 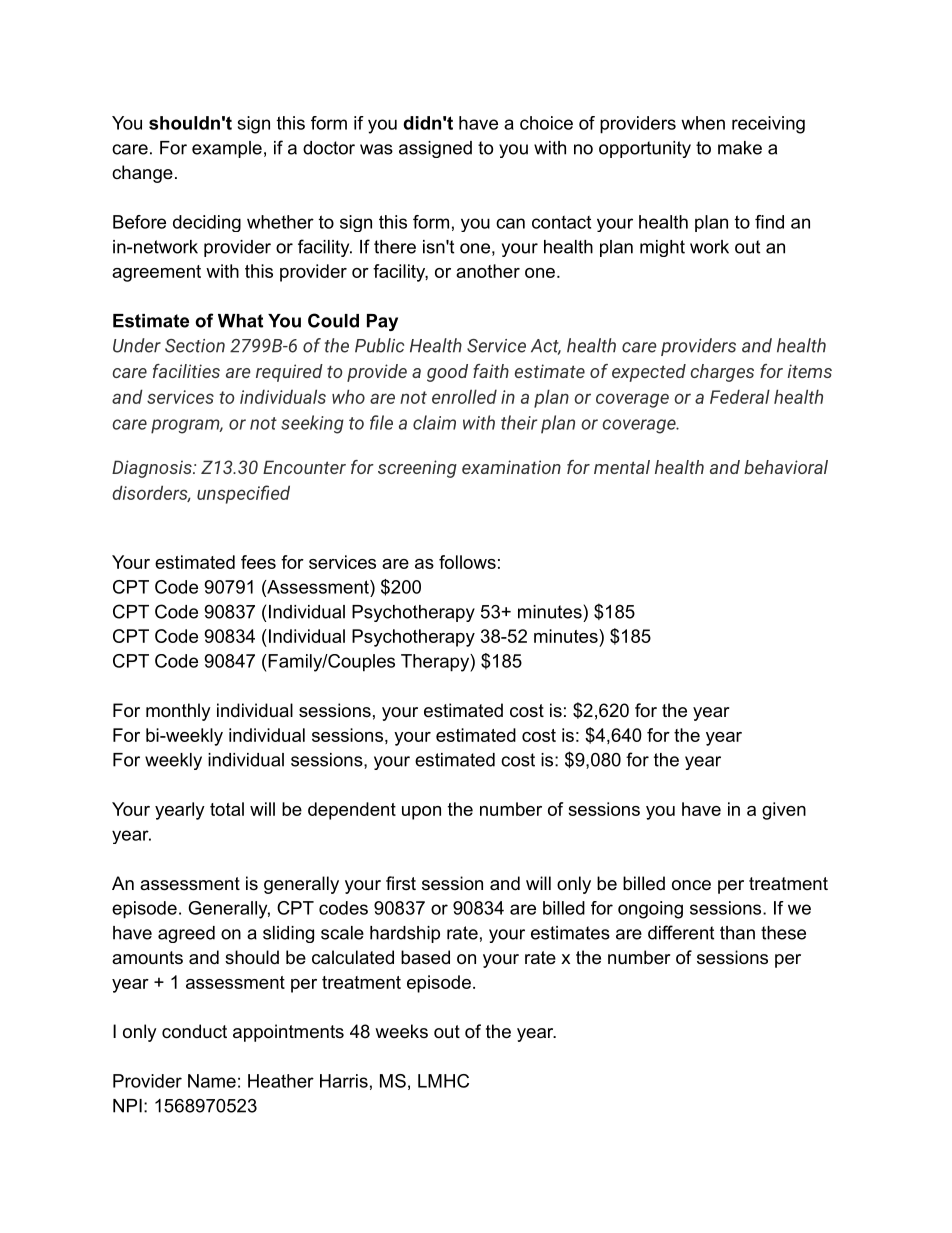 What do you see at coordinates (511, 467) in the image?
I see `examination` at bounding box center [511, 467].
